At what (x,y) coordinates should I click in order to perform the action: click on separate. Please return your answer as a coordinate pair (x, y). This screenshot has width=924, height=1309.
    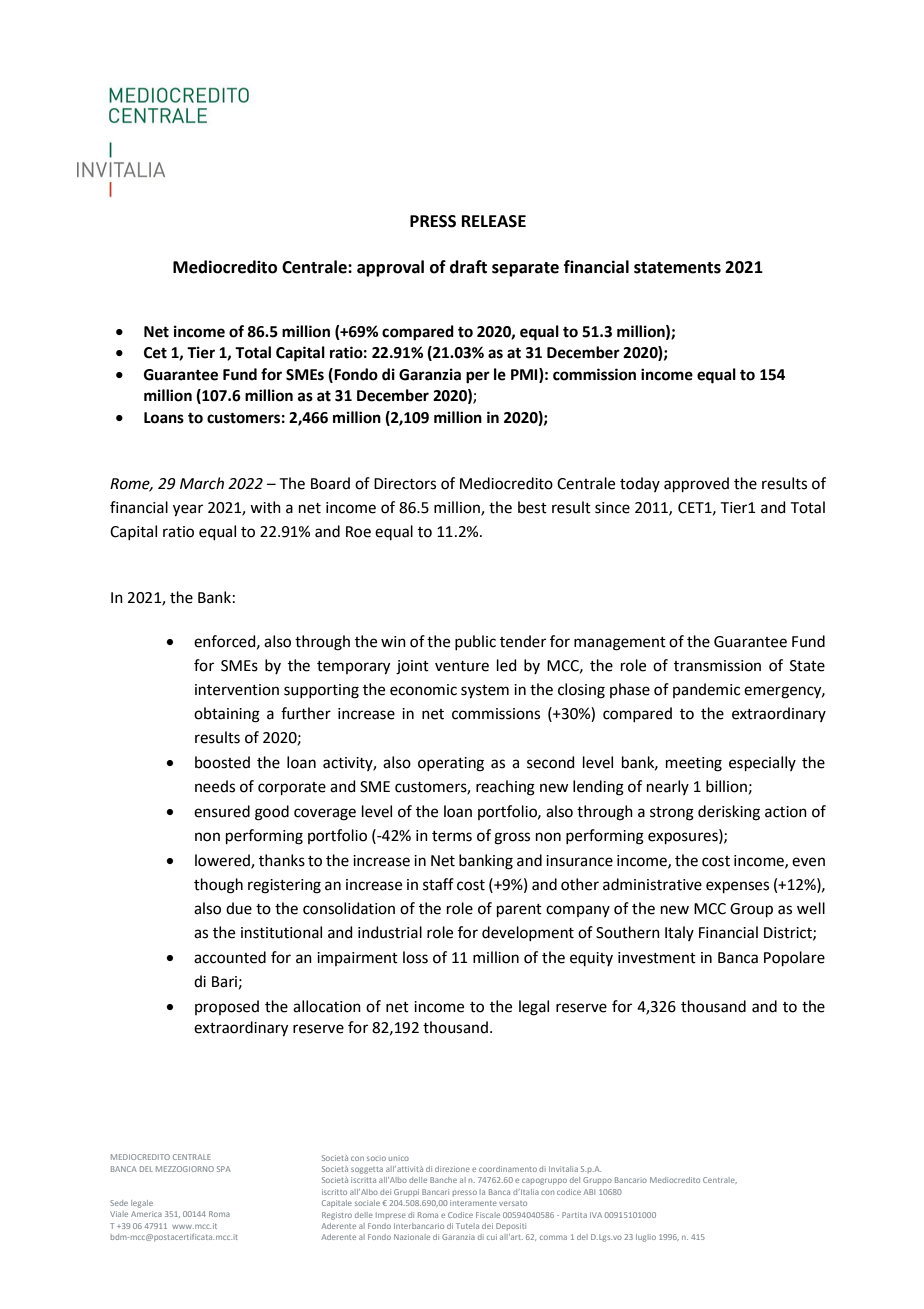
    Looking at the image, I should click on (525, 269).
